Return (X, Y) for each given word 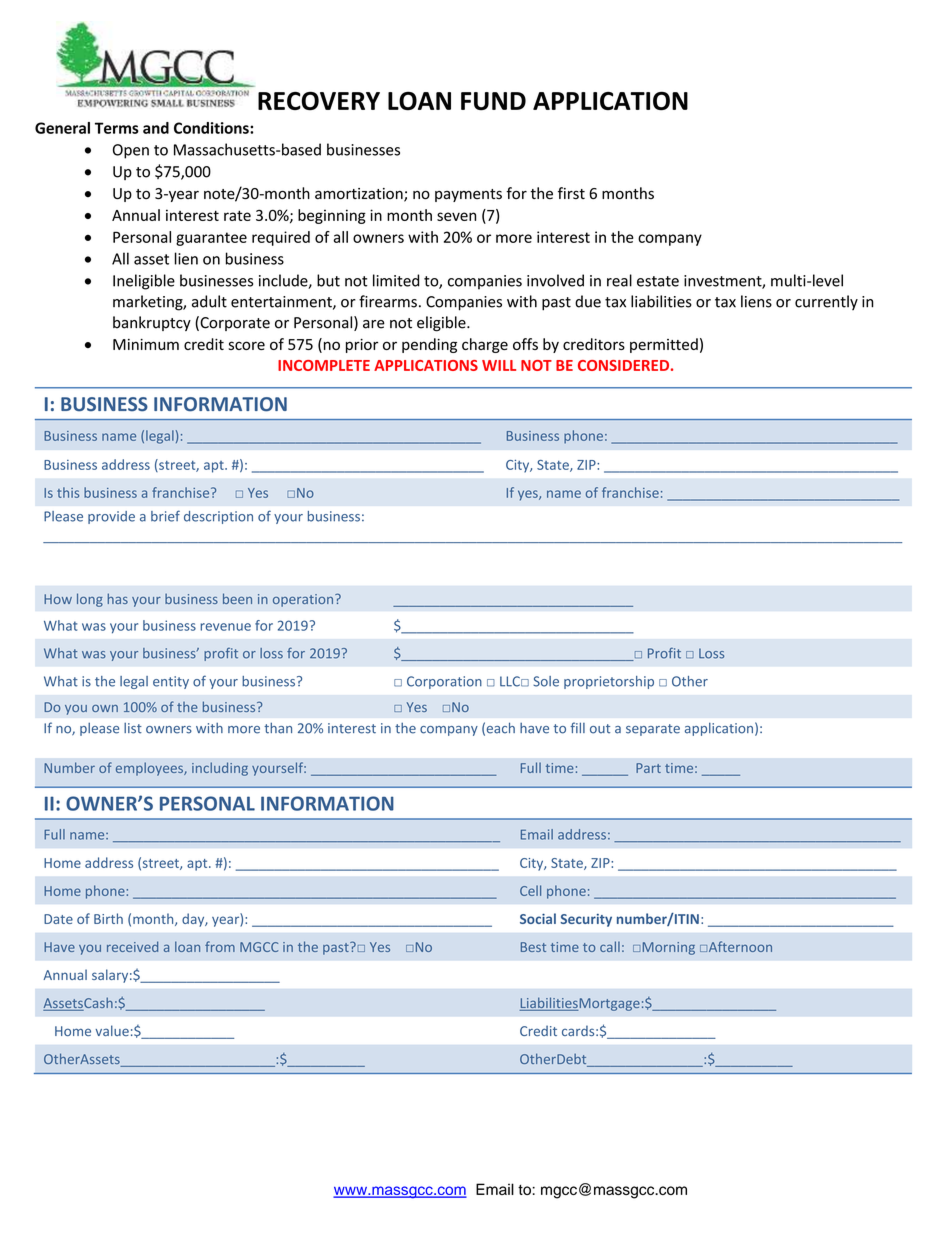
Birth (108, 918)
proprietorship (609, 682)
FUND (493, 101)
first (571, 193)
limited (396, 280)
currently (826, 302)
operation (304, 600)
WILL (499, 365)
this (68, 492)
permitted (664, 345)
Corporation (444, 682)
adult (209, 301)
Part (648, 768)
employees (150, 769)
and (156, 128)
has (118, 598)
